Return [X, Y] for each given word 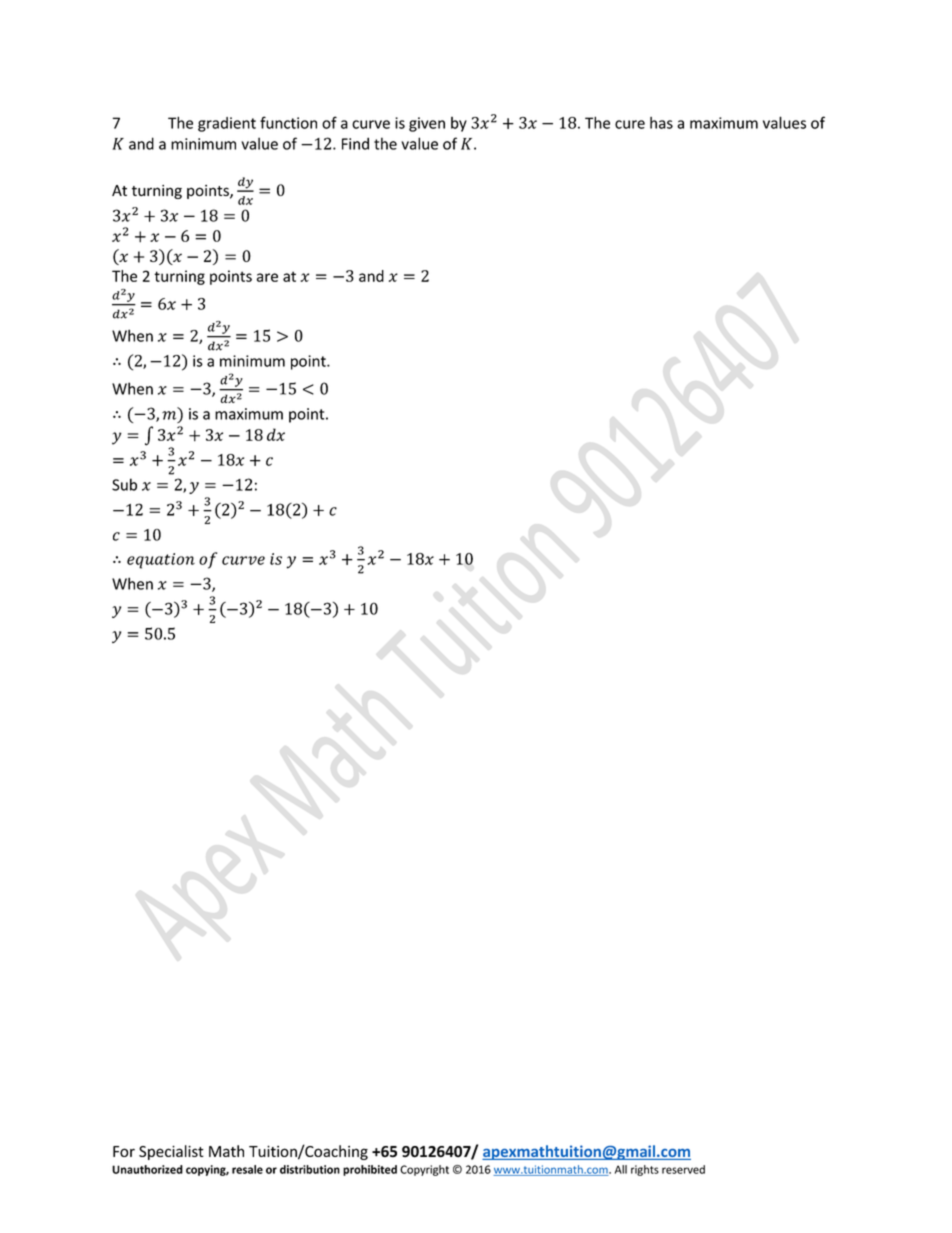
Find [355, 143]
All [621, 1169]
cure [630, 124]
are [267, 277]
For [124, 1151]
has [661, 123]
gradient [227, 124]
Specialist [171, 1152]
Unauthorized [147, 1169]
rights [645, 1170]
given [427, 124]
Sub [124, 484]
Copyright [424, 1170]
